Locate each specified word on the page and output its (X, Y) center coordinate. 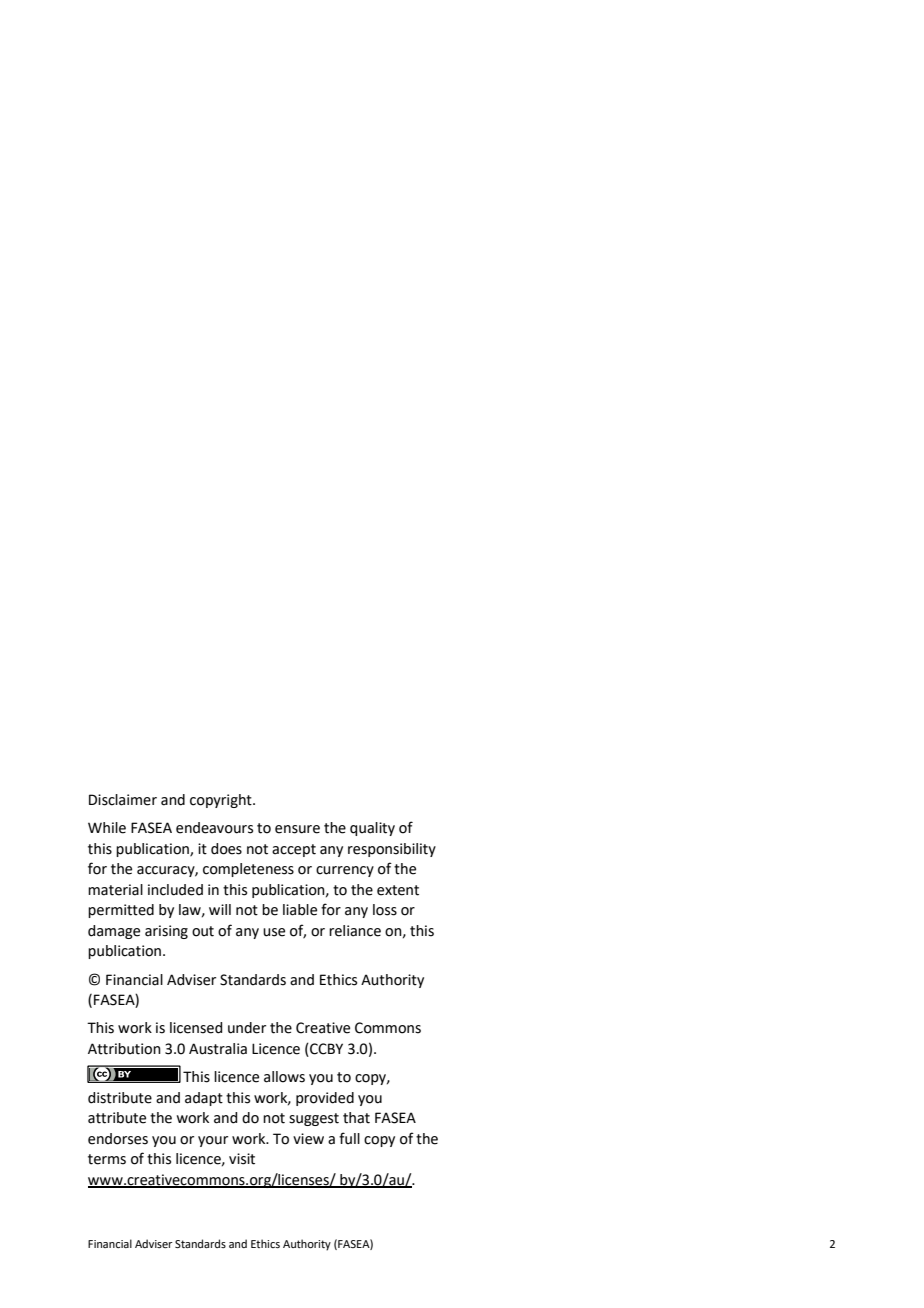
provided (325, 1099)
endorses (118, 1139)
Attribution (124, 1049)
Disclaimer (123, 800)
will (220, 909)
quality (372, 829)
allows (284, 1077)
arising (166, 932)
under (247, 1028)
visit (242, 1159)
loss (385, 910)
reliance (355, 931)
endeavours (214, 828)
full (349, 1138)
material (115, 890)
